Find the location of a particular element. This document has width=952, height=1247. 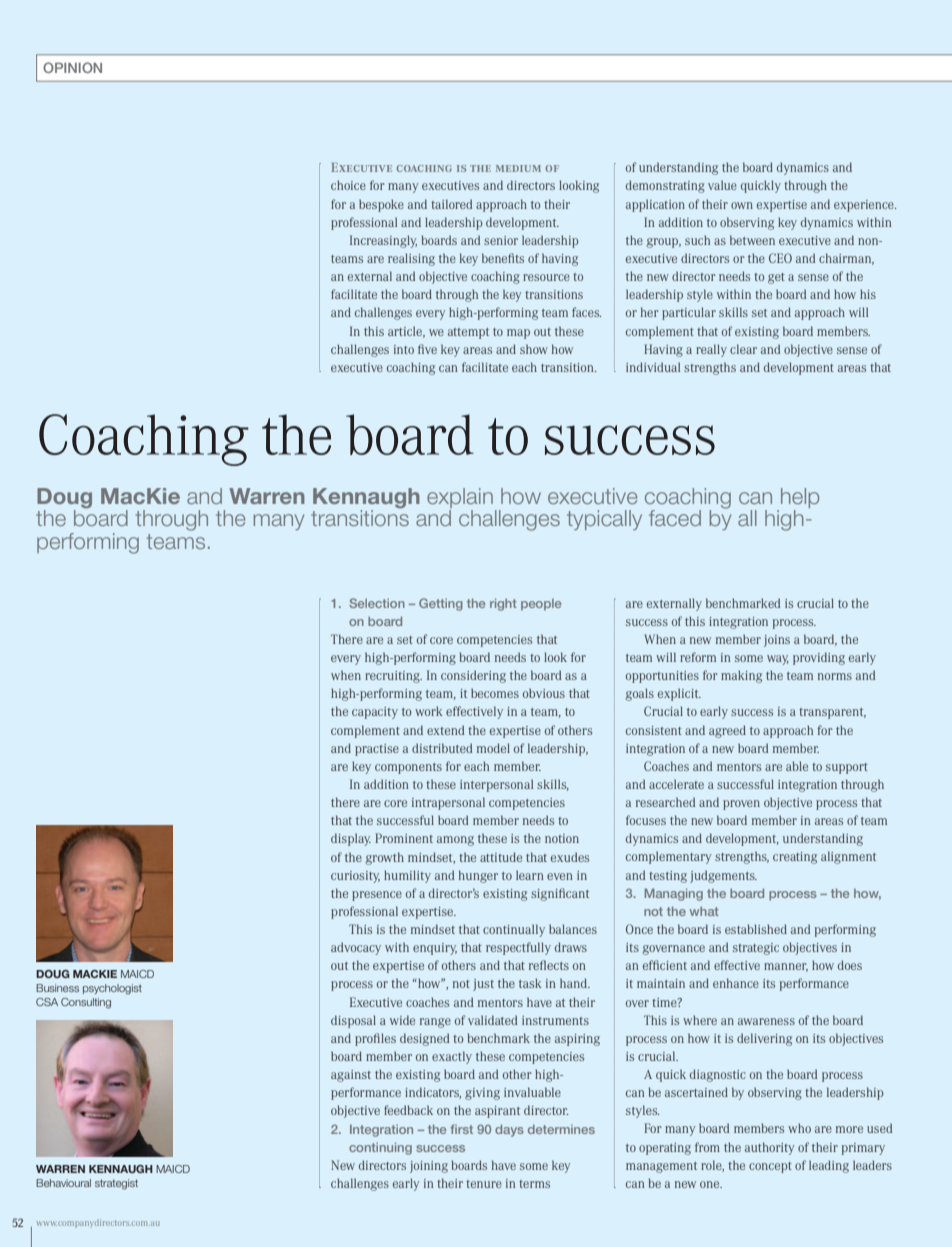

Selection is located at coordinates (377, 603).
